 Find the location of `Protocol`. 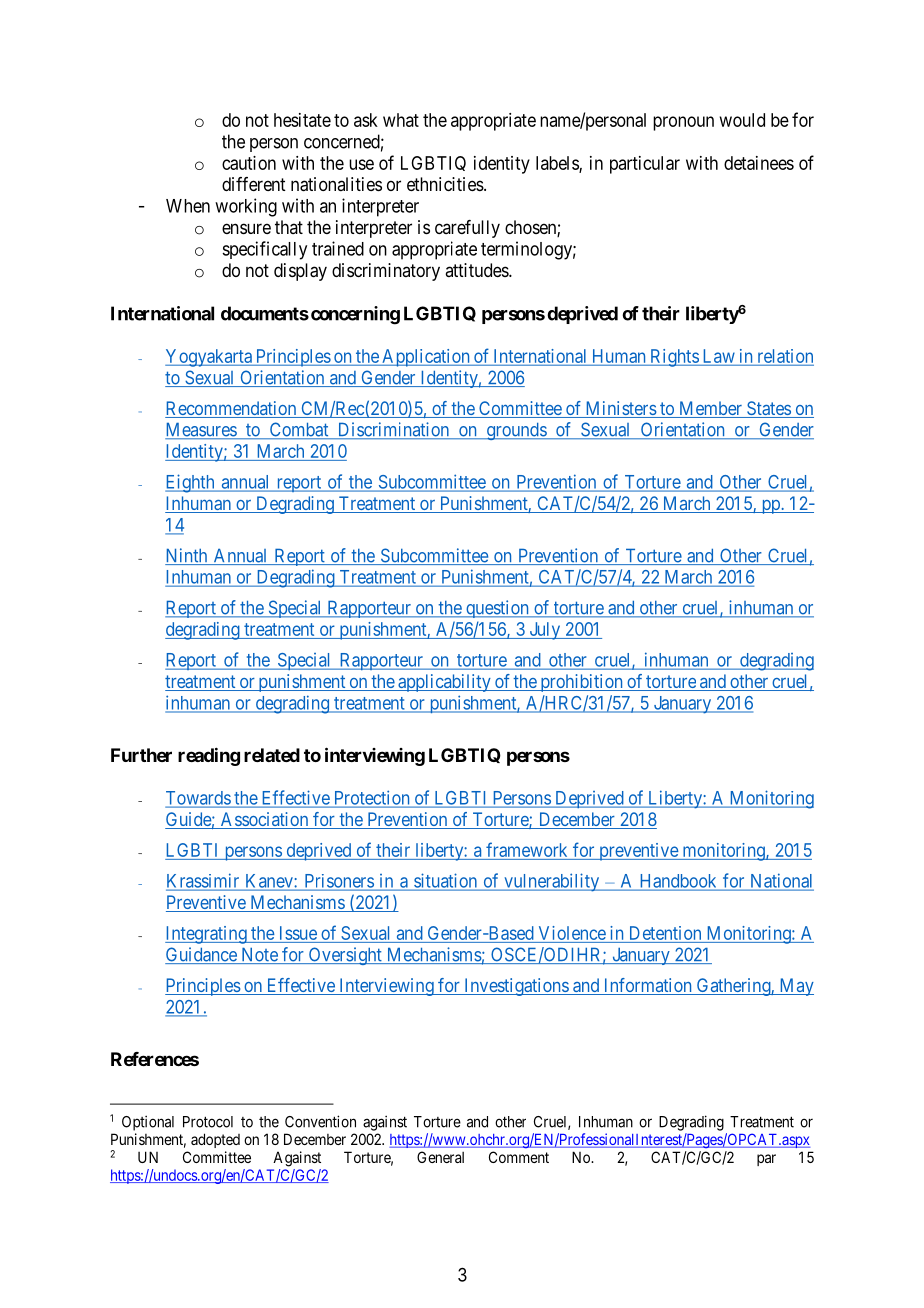

Protocol is located at coordinates (208, 1122).
